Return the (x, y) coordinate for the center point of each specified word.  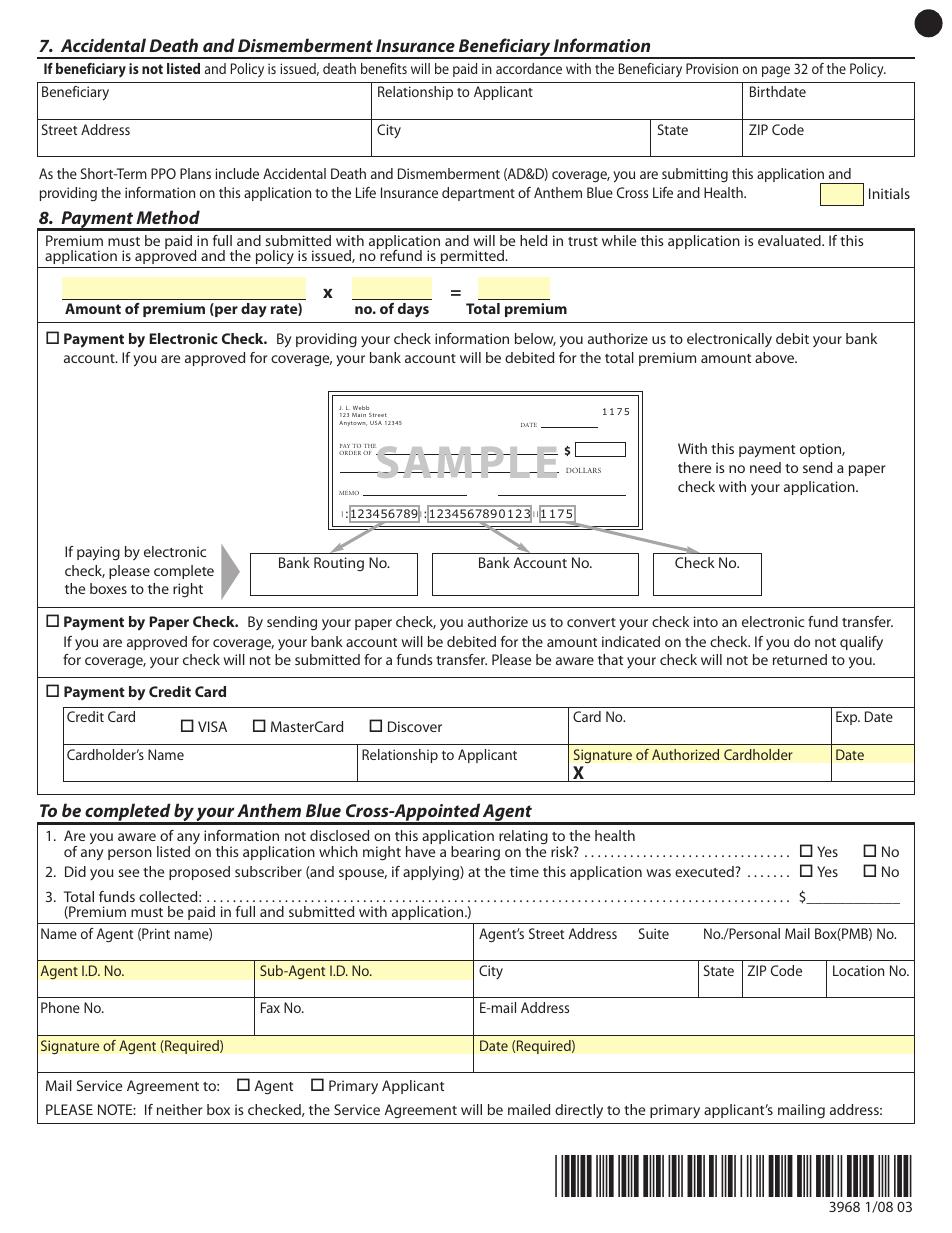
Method (168, 217)
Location (858, 970)
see (129, 873)
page (776, 71)
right (188, 590)
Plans (195, 173)
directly (579, 1111)
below (535, 339)
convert (591, 622)
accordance (529, 68)
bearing (475, 853)
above (776, 357)
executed (705, 871)
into (706, 621)
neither (180, 1109)
